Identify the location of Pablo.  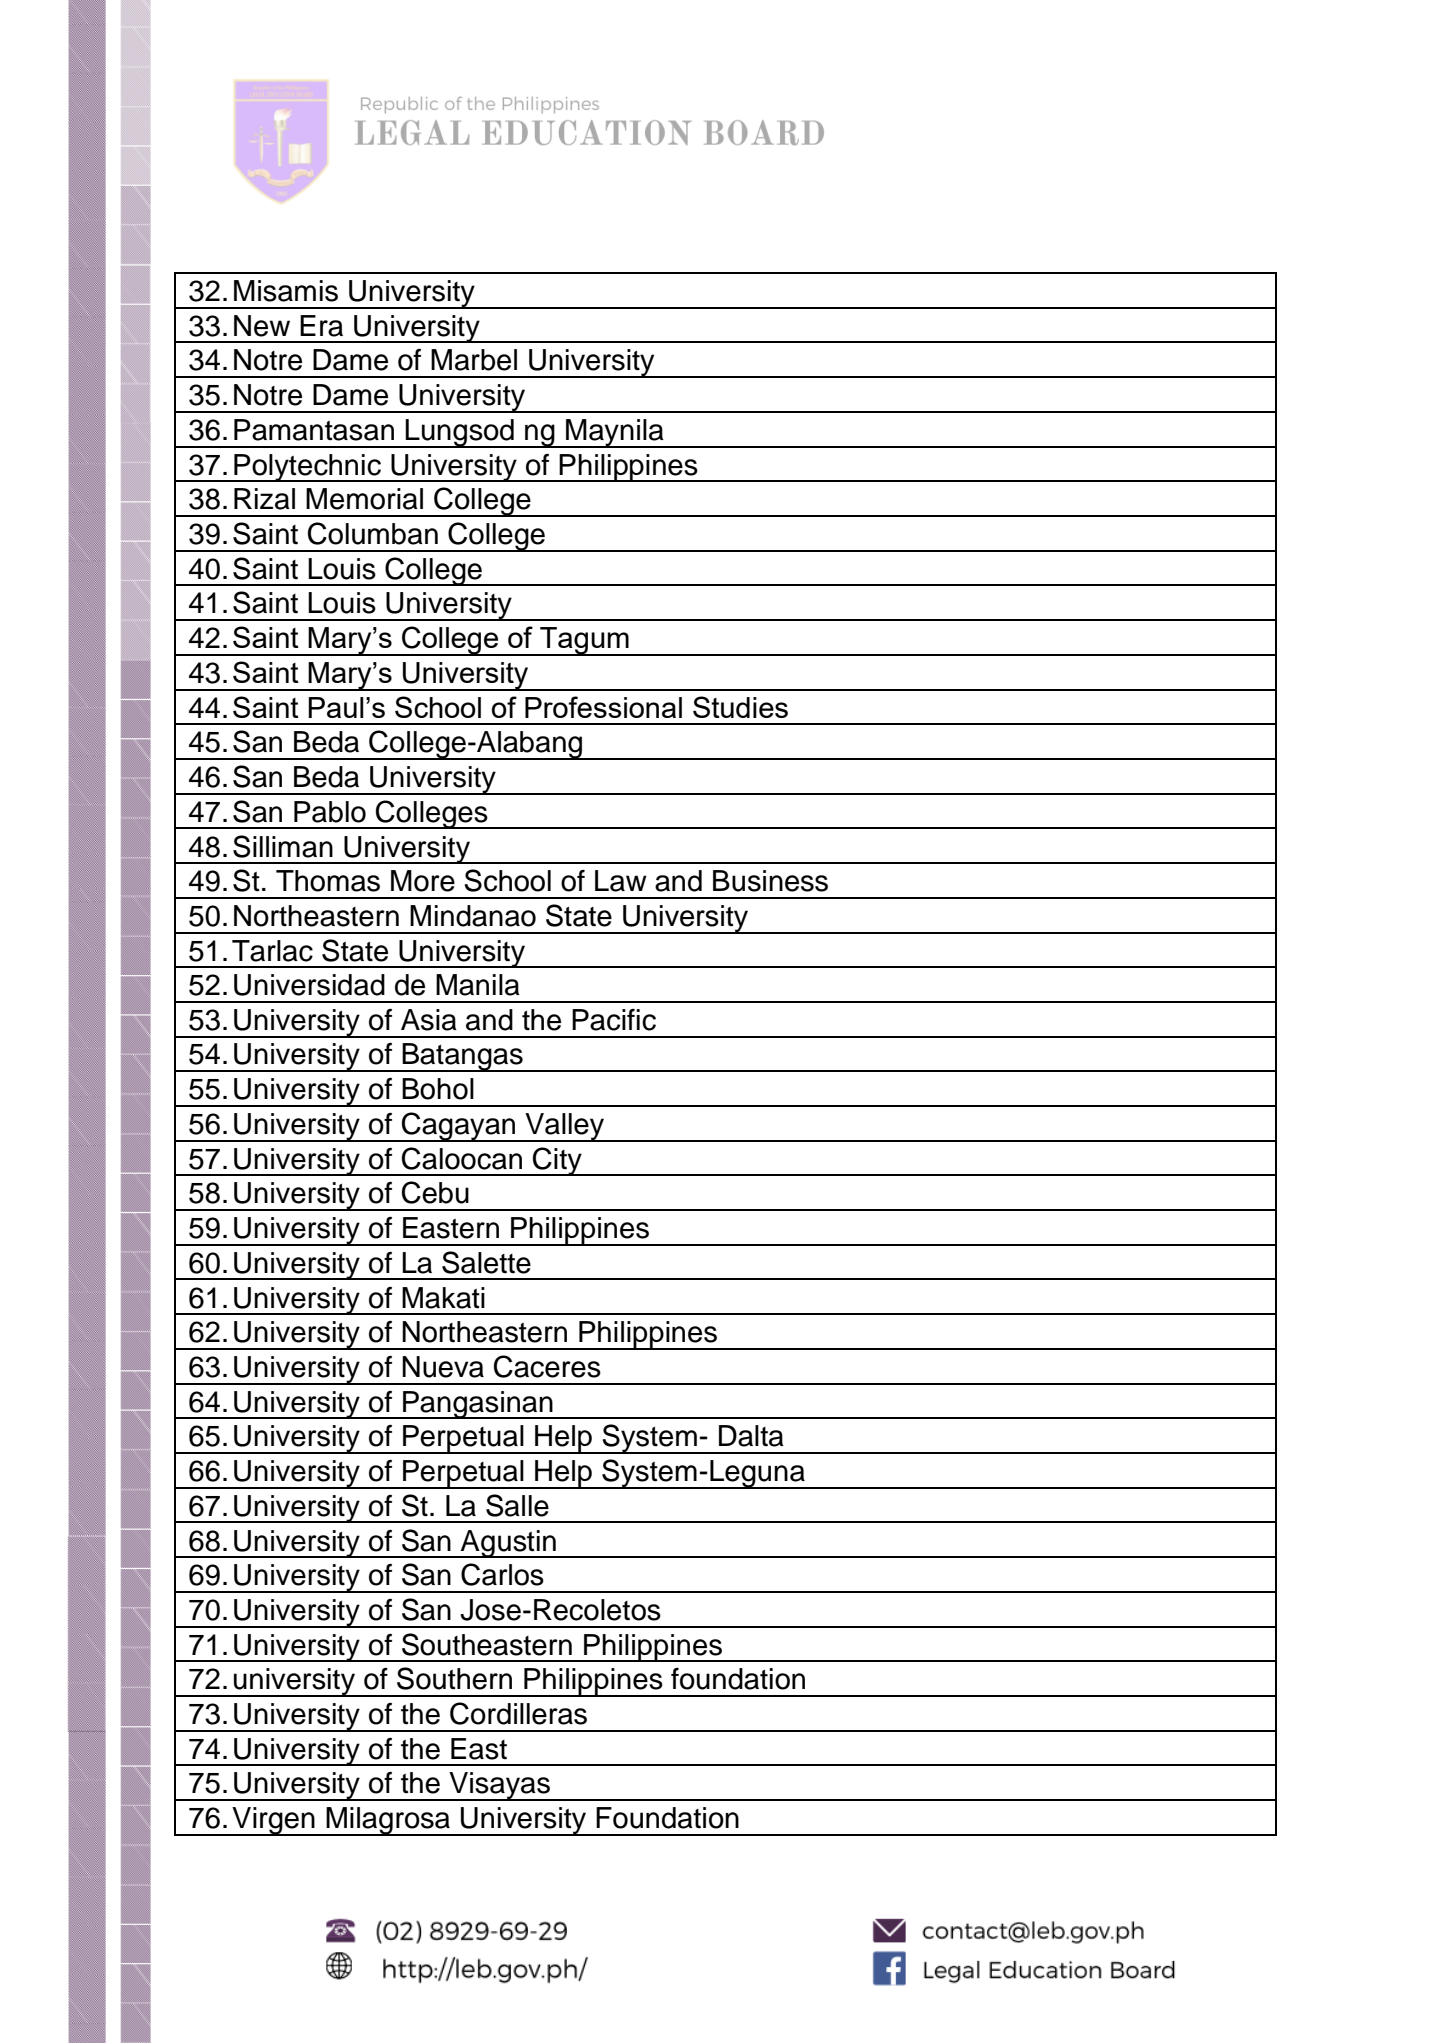
(330, 812).
